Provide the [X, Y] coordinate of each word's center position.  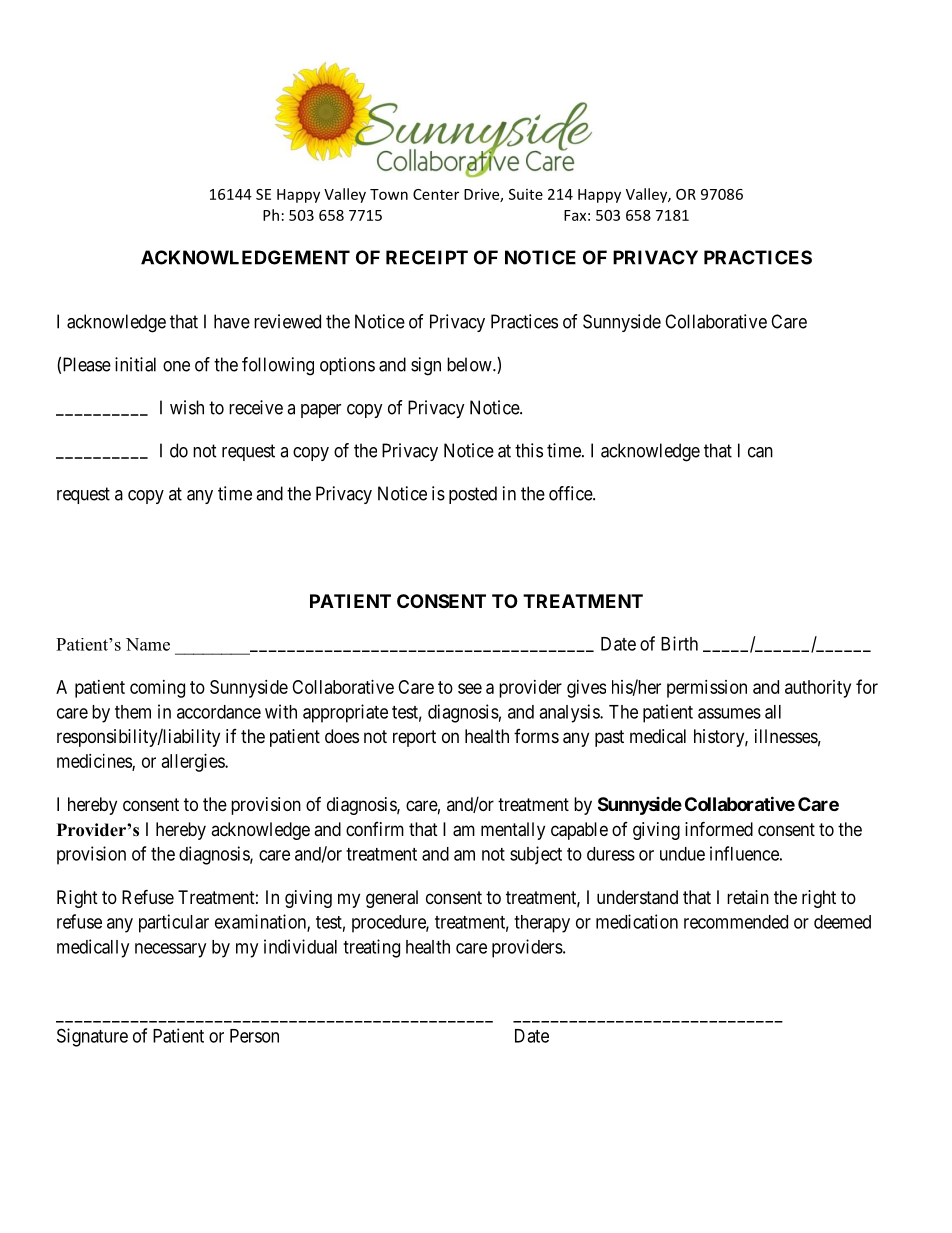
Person [254, 1036]
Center [436, 194]
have [232, 321]
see [470, 688]
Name [148, 644]
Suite [526, 194]
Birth [679, 643]
